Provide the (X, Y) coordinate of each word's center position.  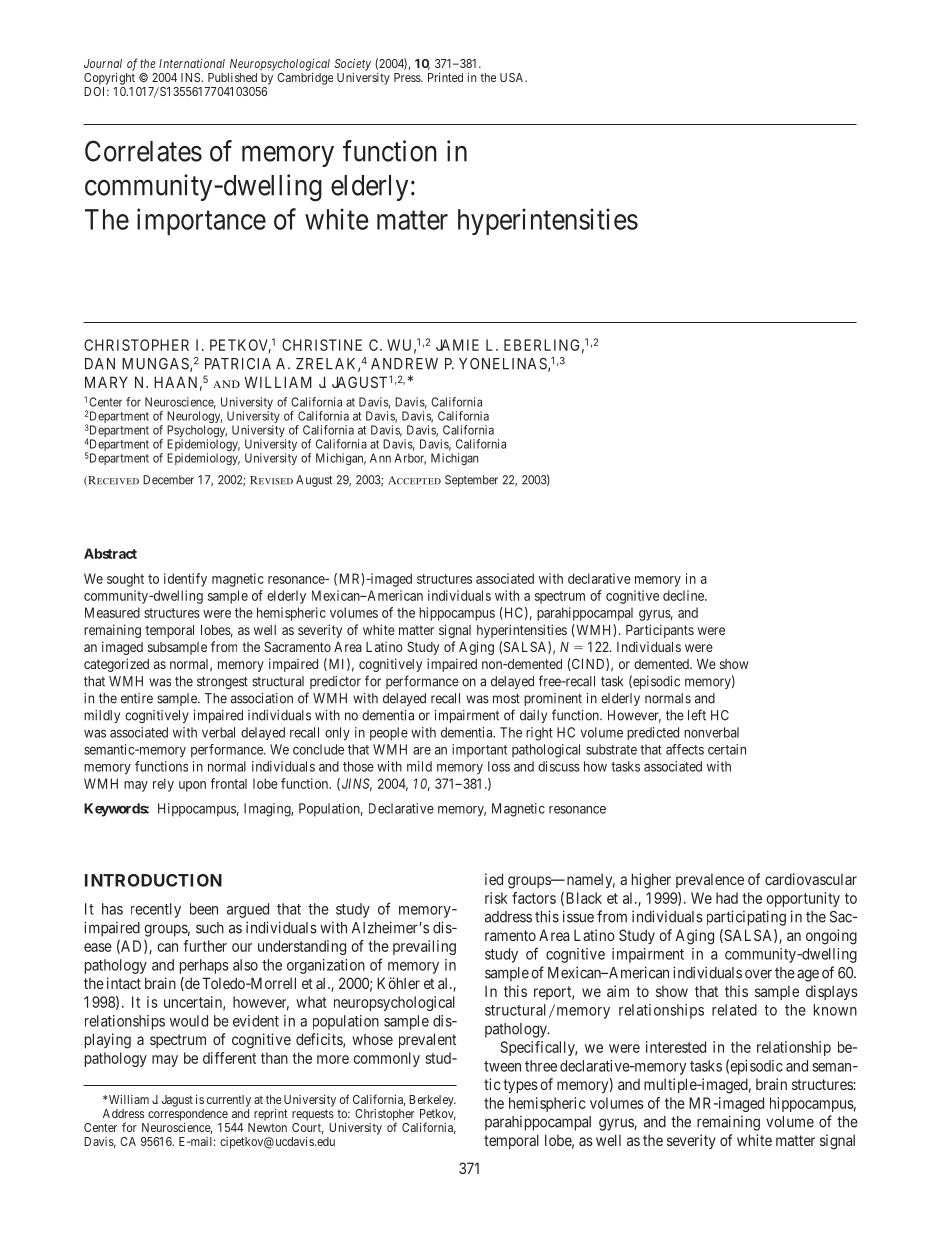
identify (185, 580)
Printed (445, 77)
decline (684, 595)
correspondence (188, 1115)
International (192, 63)
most (506, 699)
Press (408, 77)
